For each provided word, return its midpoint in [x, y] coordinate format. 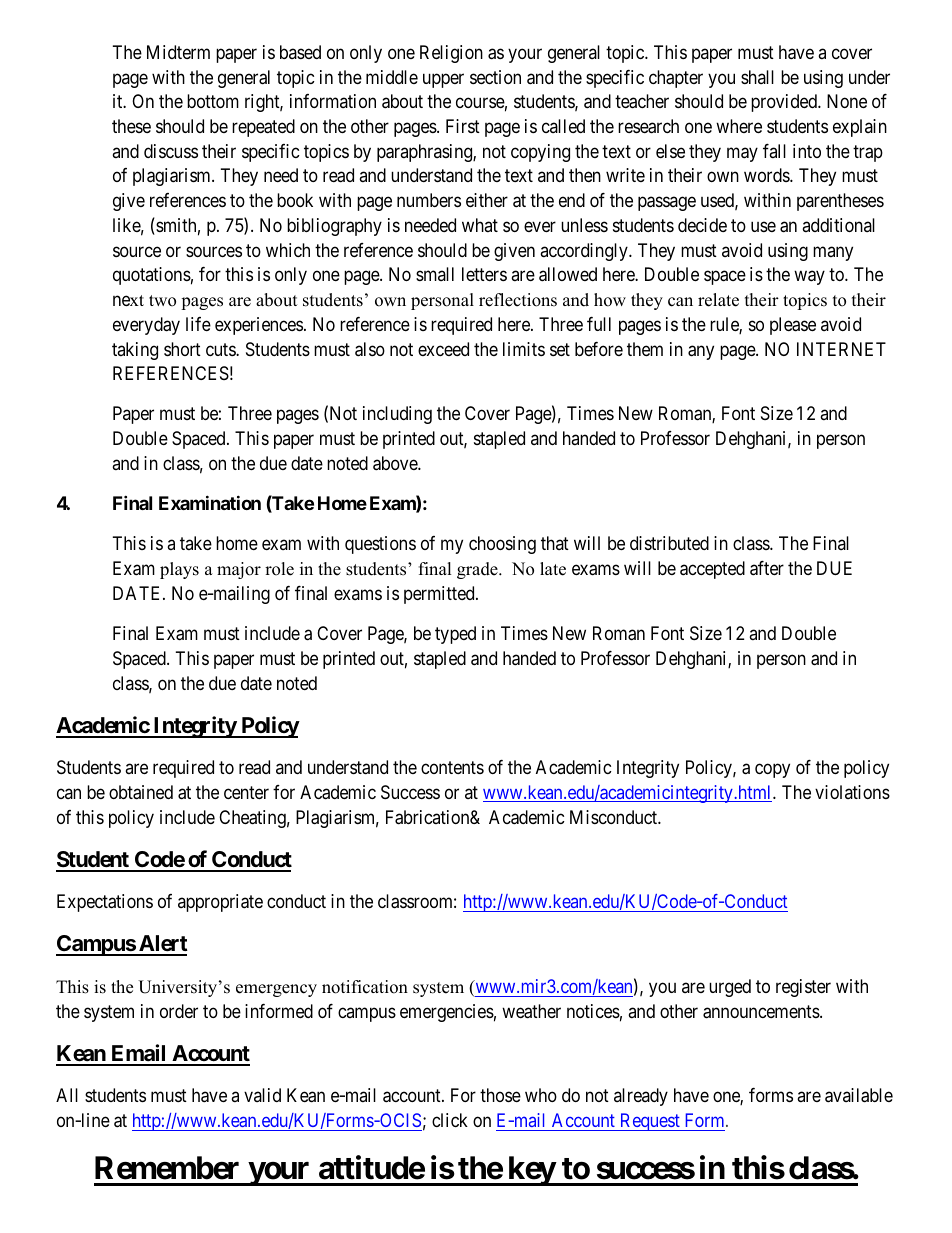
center [246, 792]
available [859, 1095]
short [182, 349]
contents [452, 767]
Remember [167, 1168]
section [495, 77]
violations [852, 792]
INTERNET [841, 349]
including [397, 415]
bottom [213, 101]
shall [757, 77]
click [450, 1120]
